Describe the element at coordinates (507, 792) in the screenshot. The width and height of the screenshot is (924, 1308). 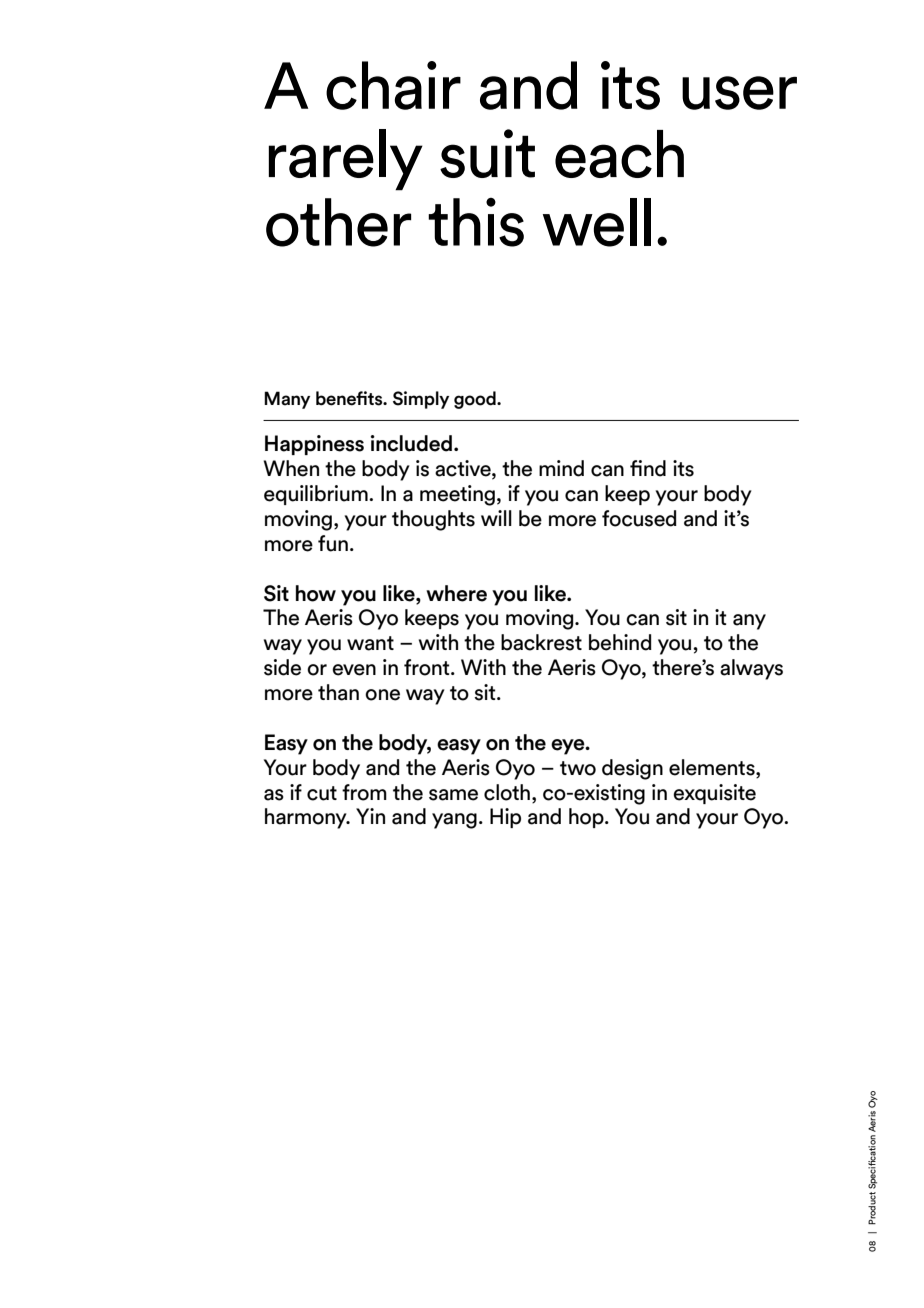
I see `cloth` at that location.
